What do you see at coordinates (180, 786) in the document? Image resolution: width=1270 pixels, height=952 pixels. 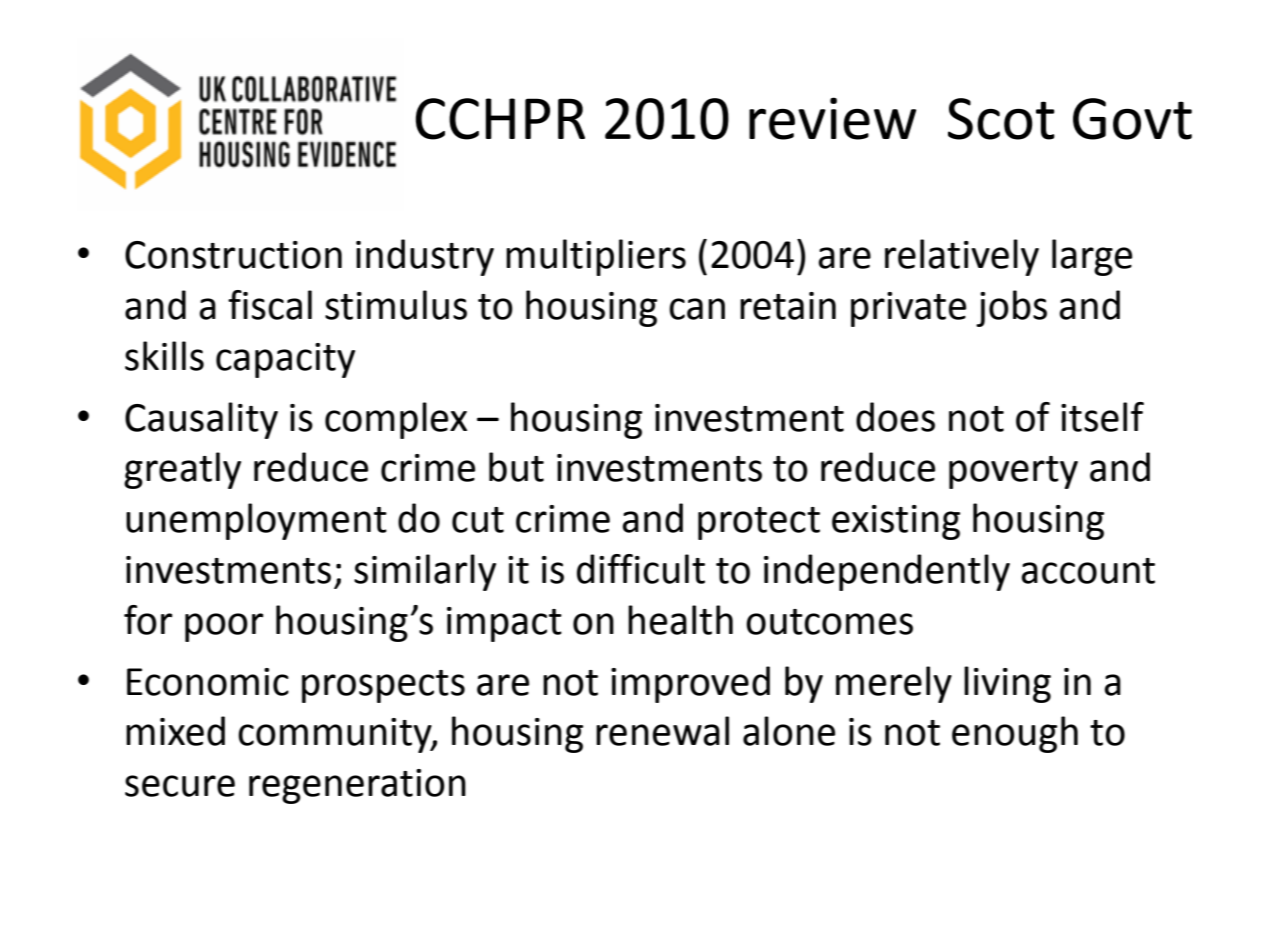 I see `secure` at bounding box center [180, 786].
